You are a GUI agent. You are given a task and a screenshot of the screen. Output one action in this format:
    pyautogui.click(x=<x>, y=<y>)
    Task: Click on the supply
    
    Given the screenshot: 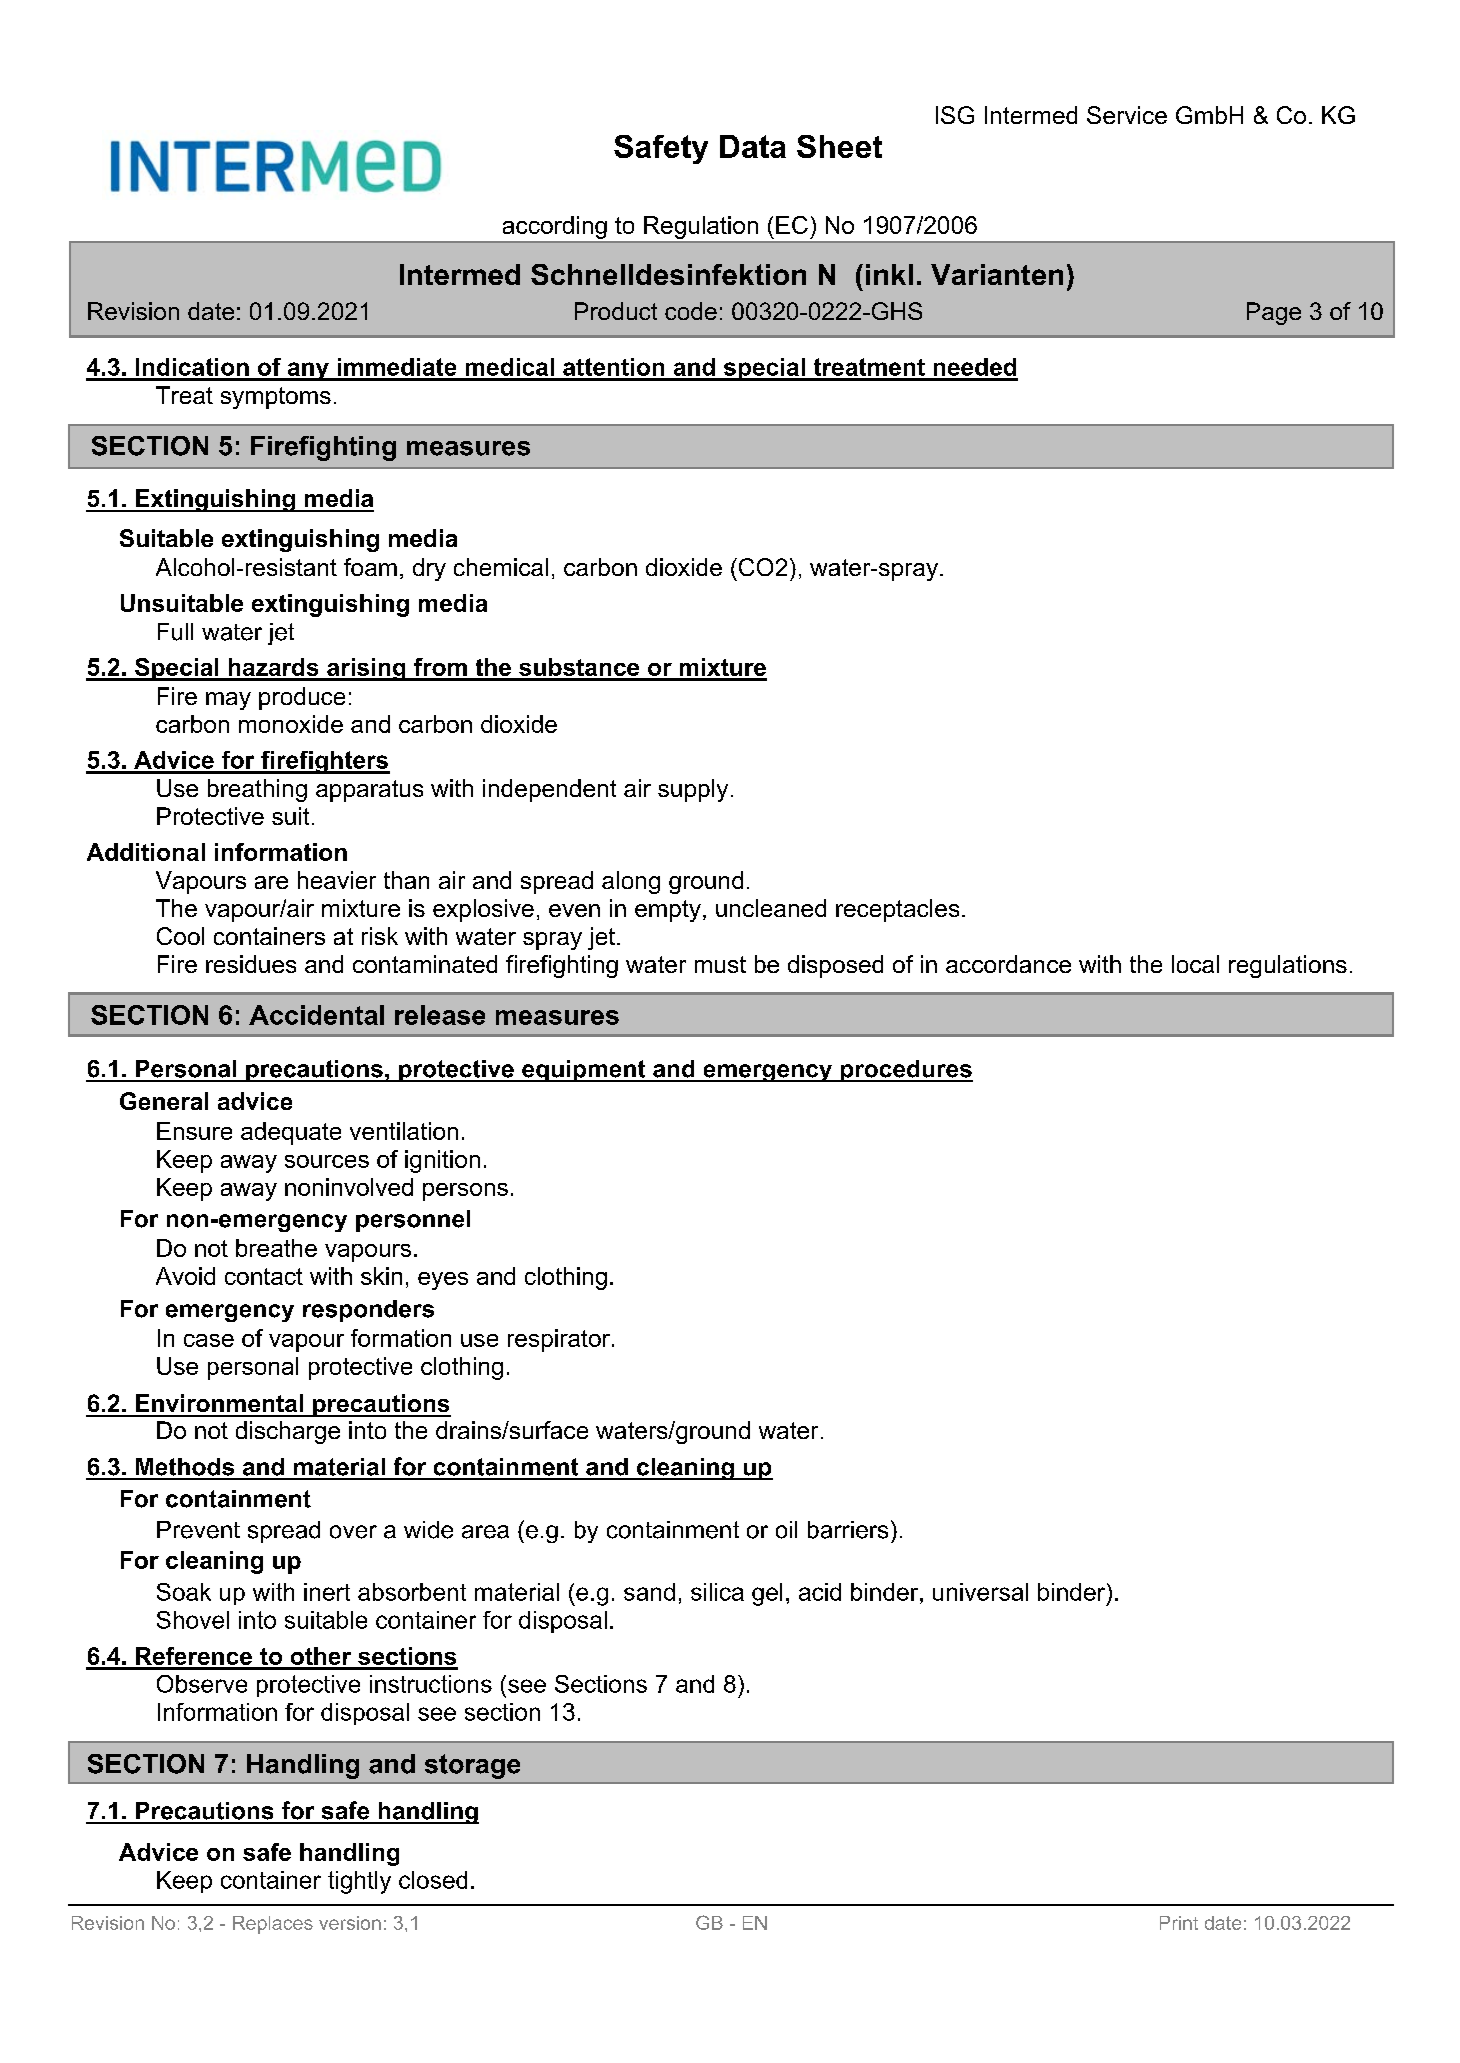 What is the action you would take?
    pyautogui.click(x=693, y=790)
